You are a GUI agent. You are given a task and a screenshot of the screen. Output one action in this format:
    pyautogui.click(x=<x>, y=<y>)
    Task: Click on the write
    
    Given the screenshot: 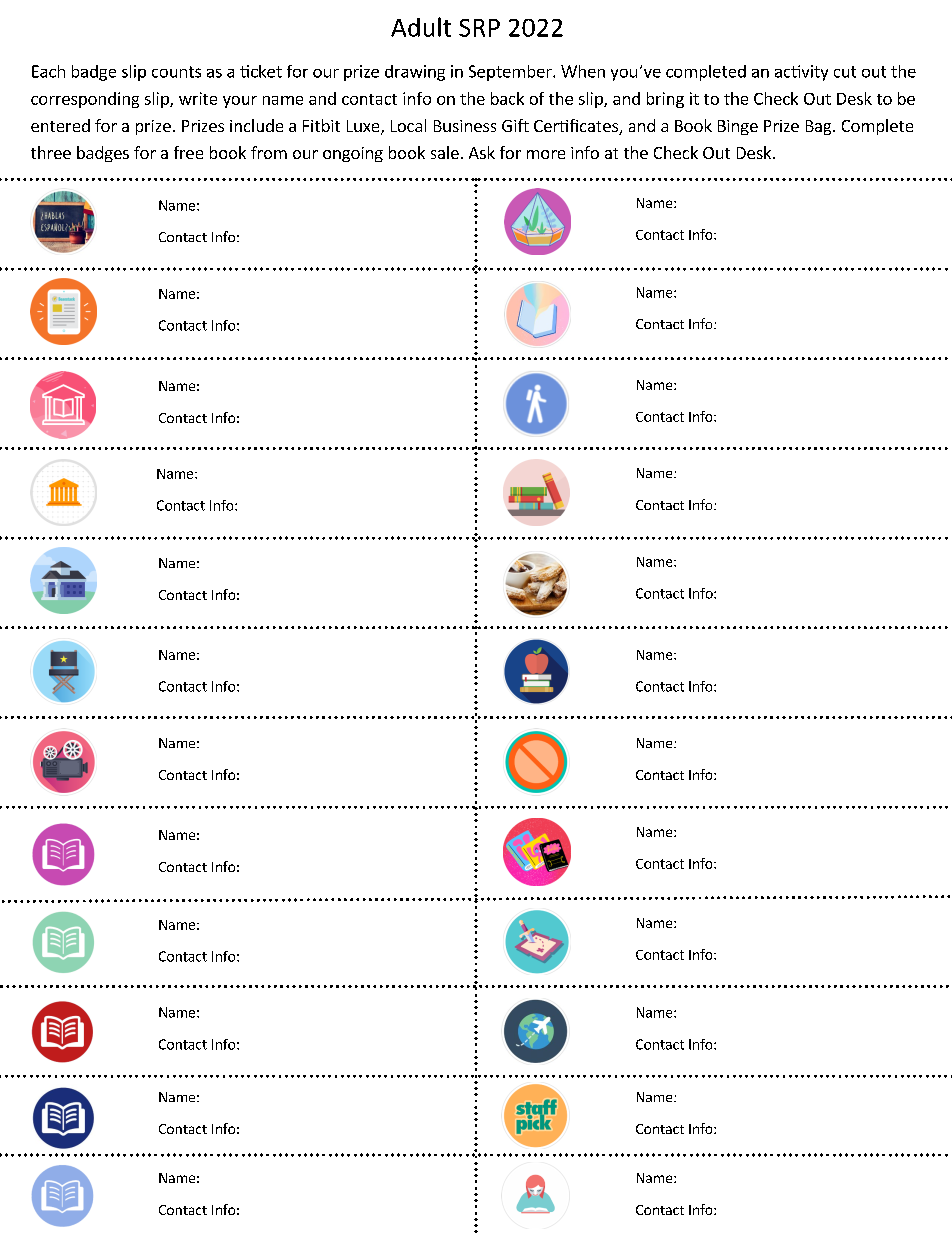 What is the action you would take?
    pyautogui.click(x=198, y=98)
